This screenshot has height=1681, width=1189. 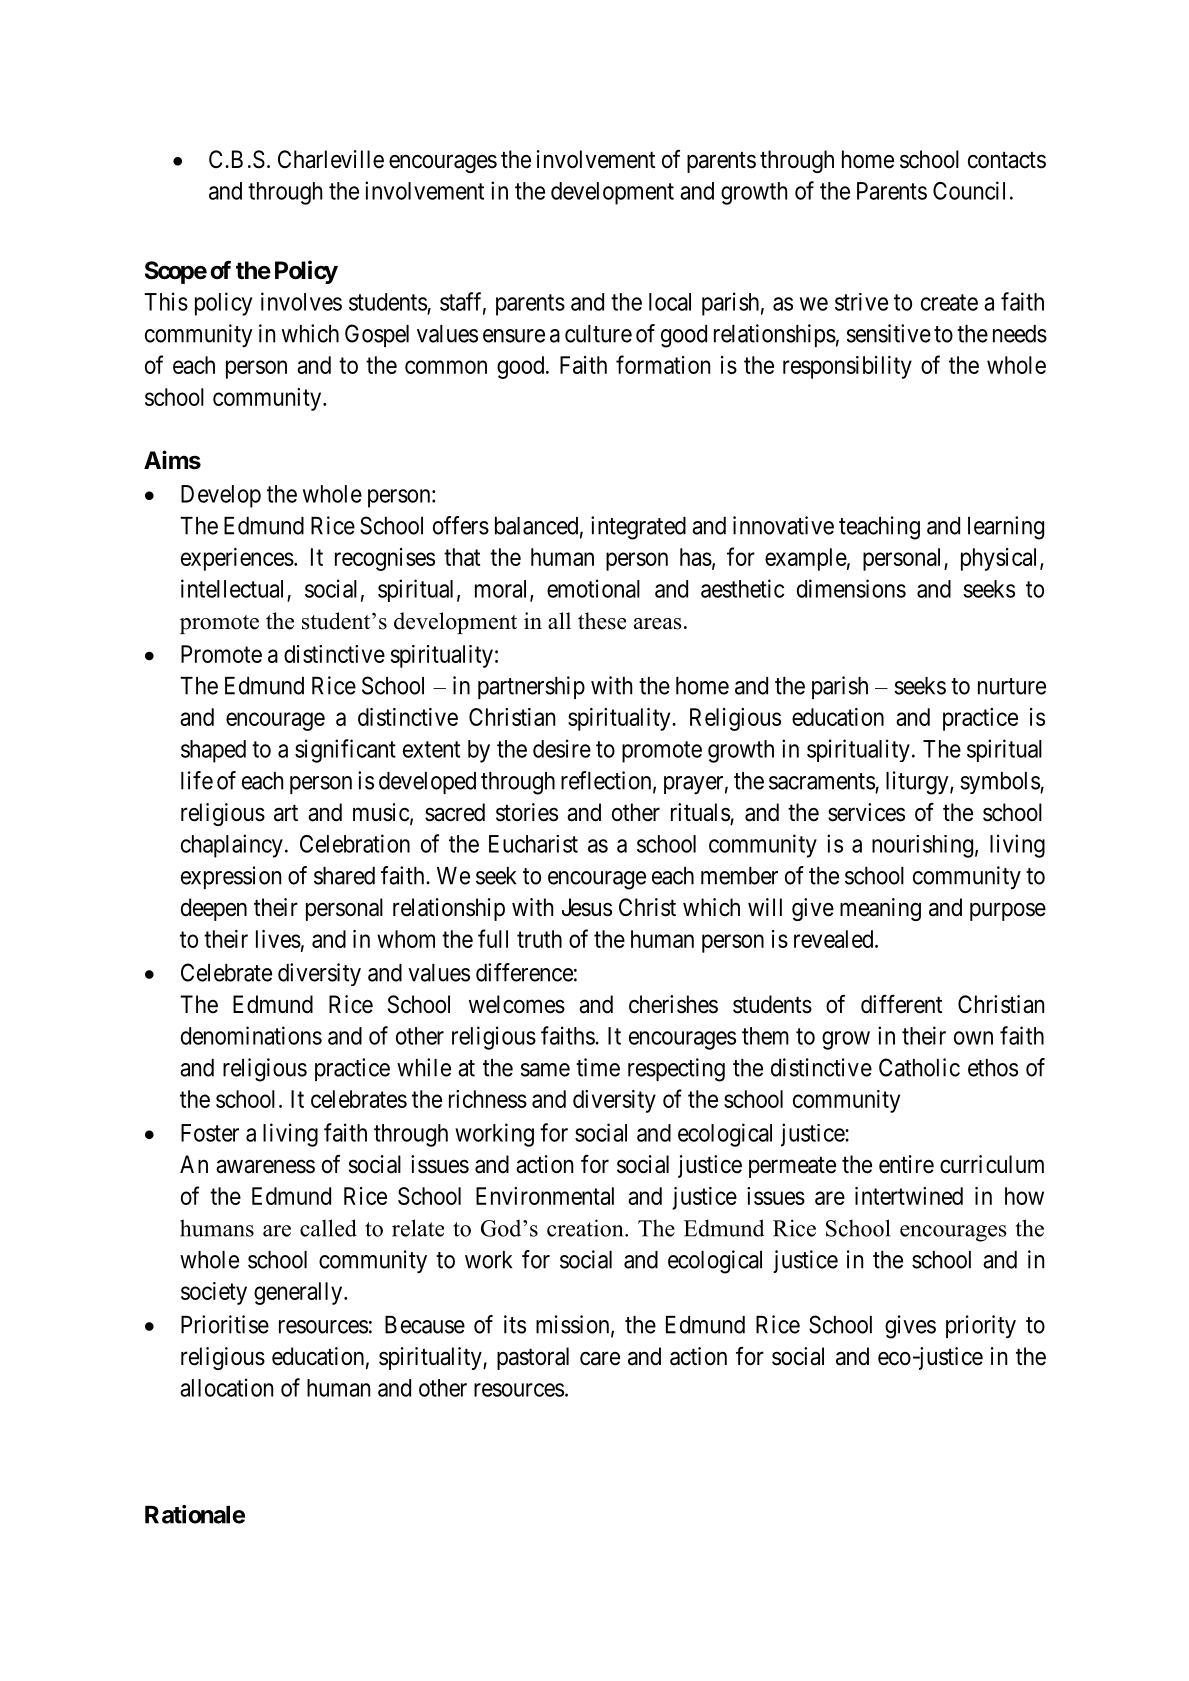 What do you see at coordinates (600, 1358) in the screenshot?
I see `care` at bounding box center [600, 1358].
